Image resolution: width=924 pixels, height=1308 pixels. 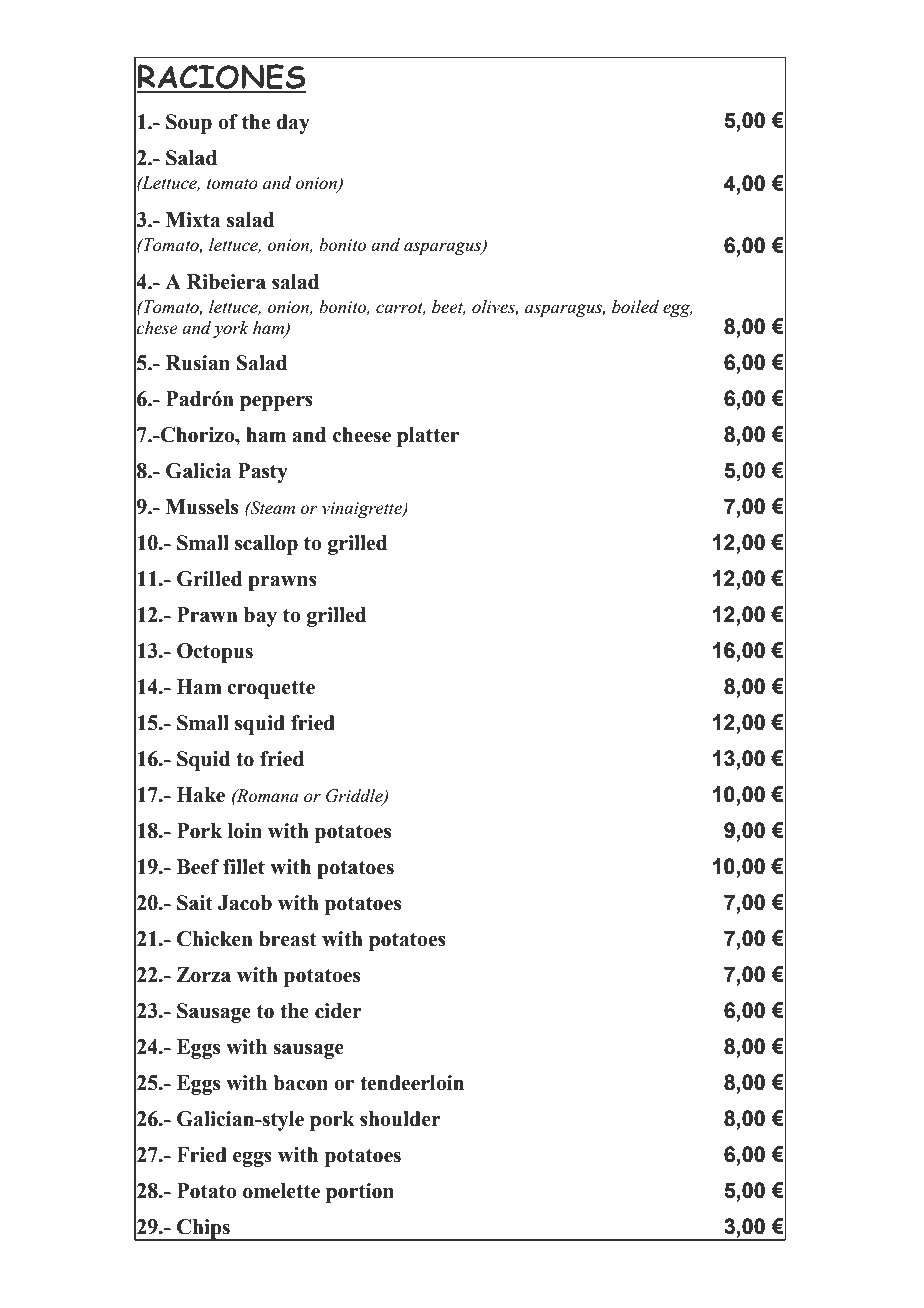 I want to click on beet, so click(x=449, y=307).
